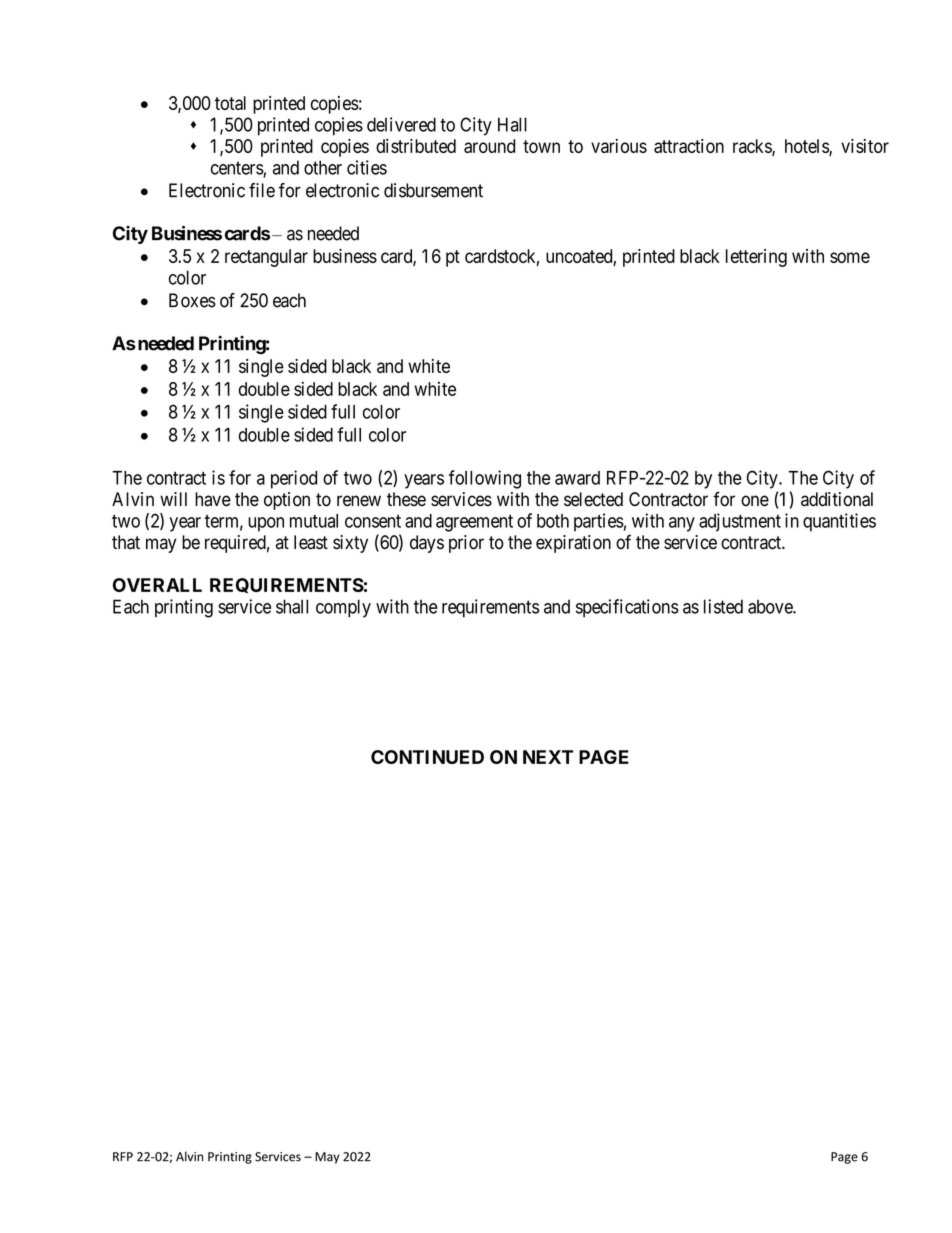 The width and height of the screenshot is (952, 1233). Describe the element at coordinates (266, 524) in the screenshot. I see `upon` at that location.
